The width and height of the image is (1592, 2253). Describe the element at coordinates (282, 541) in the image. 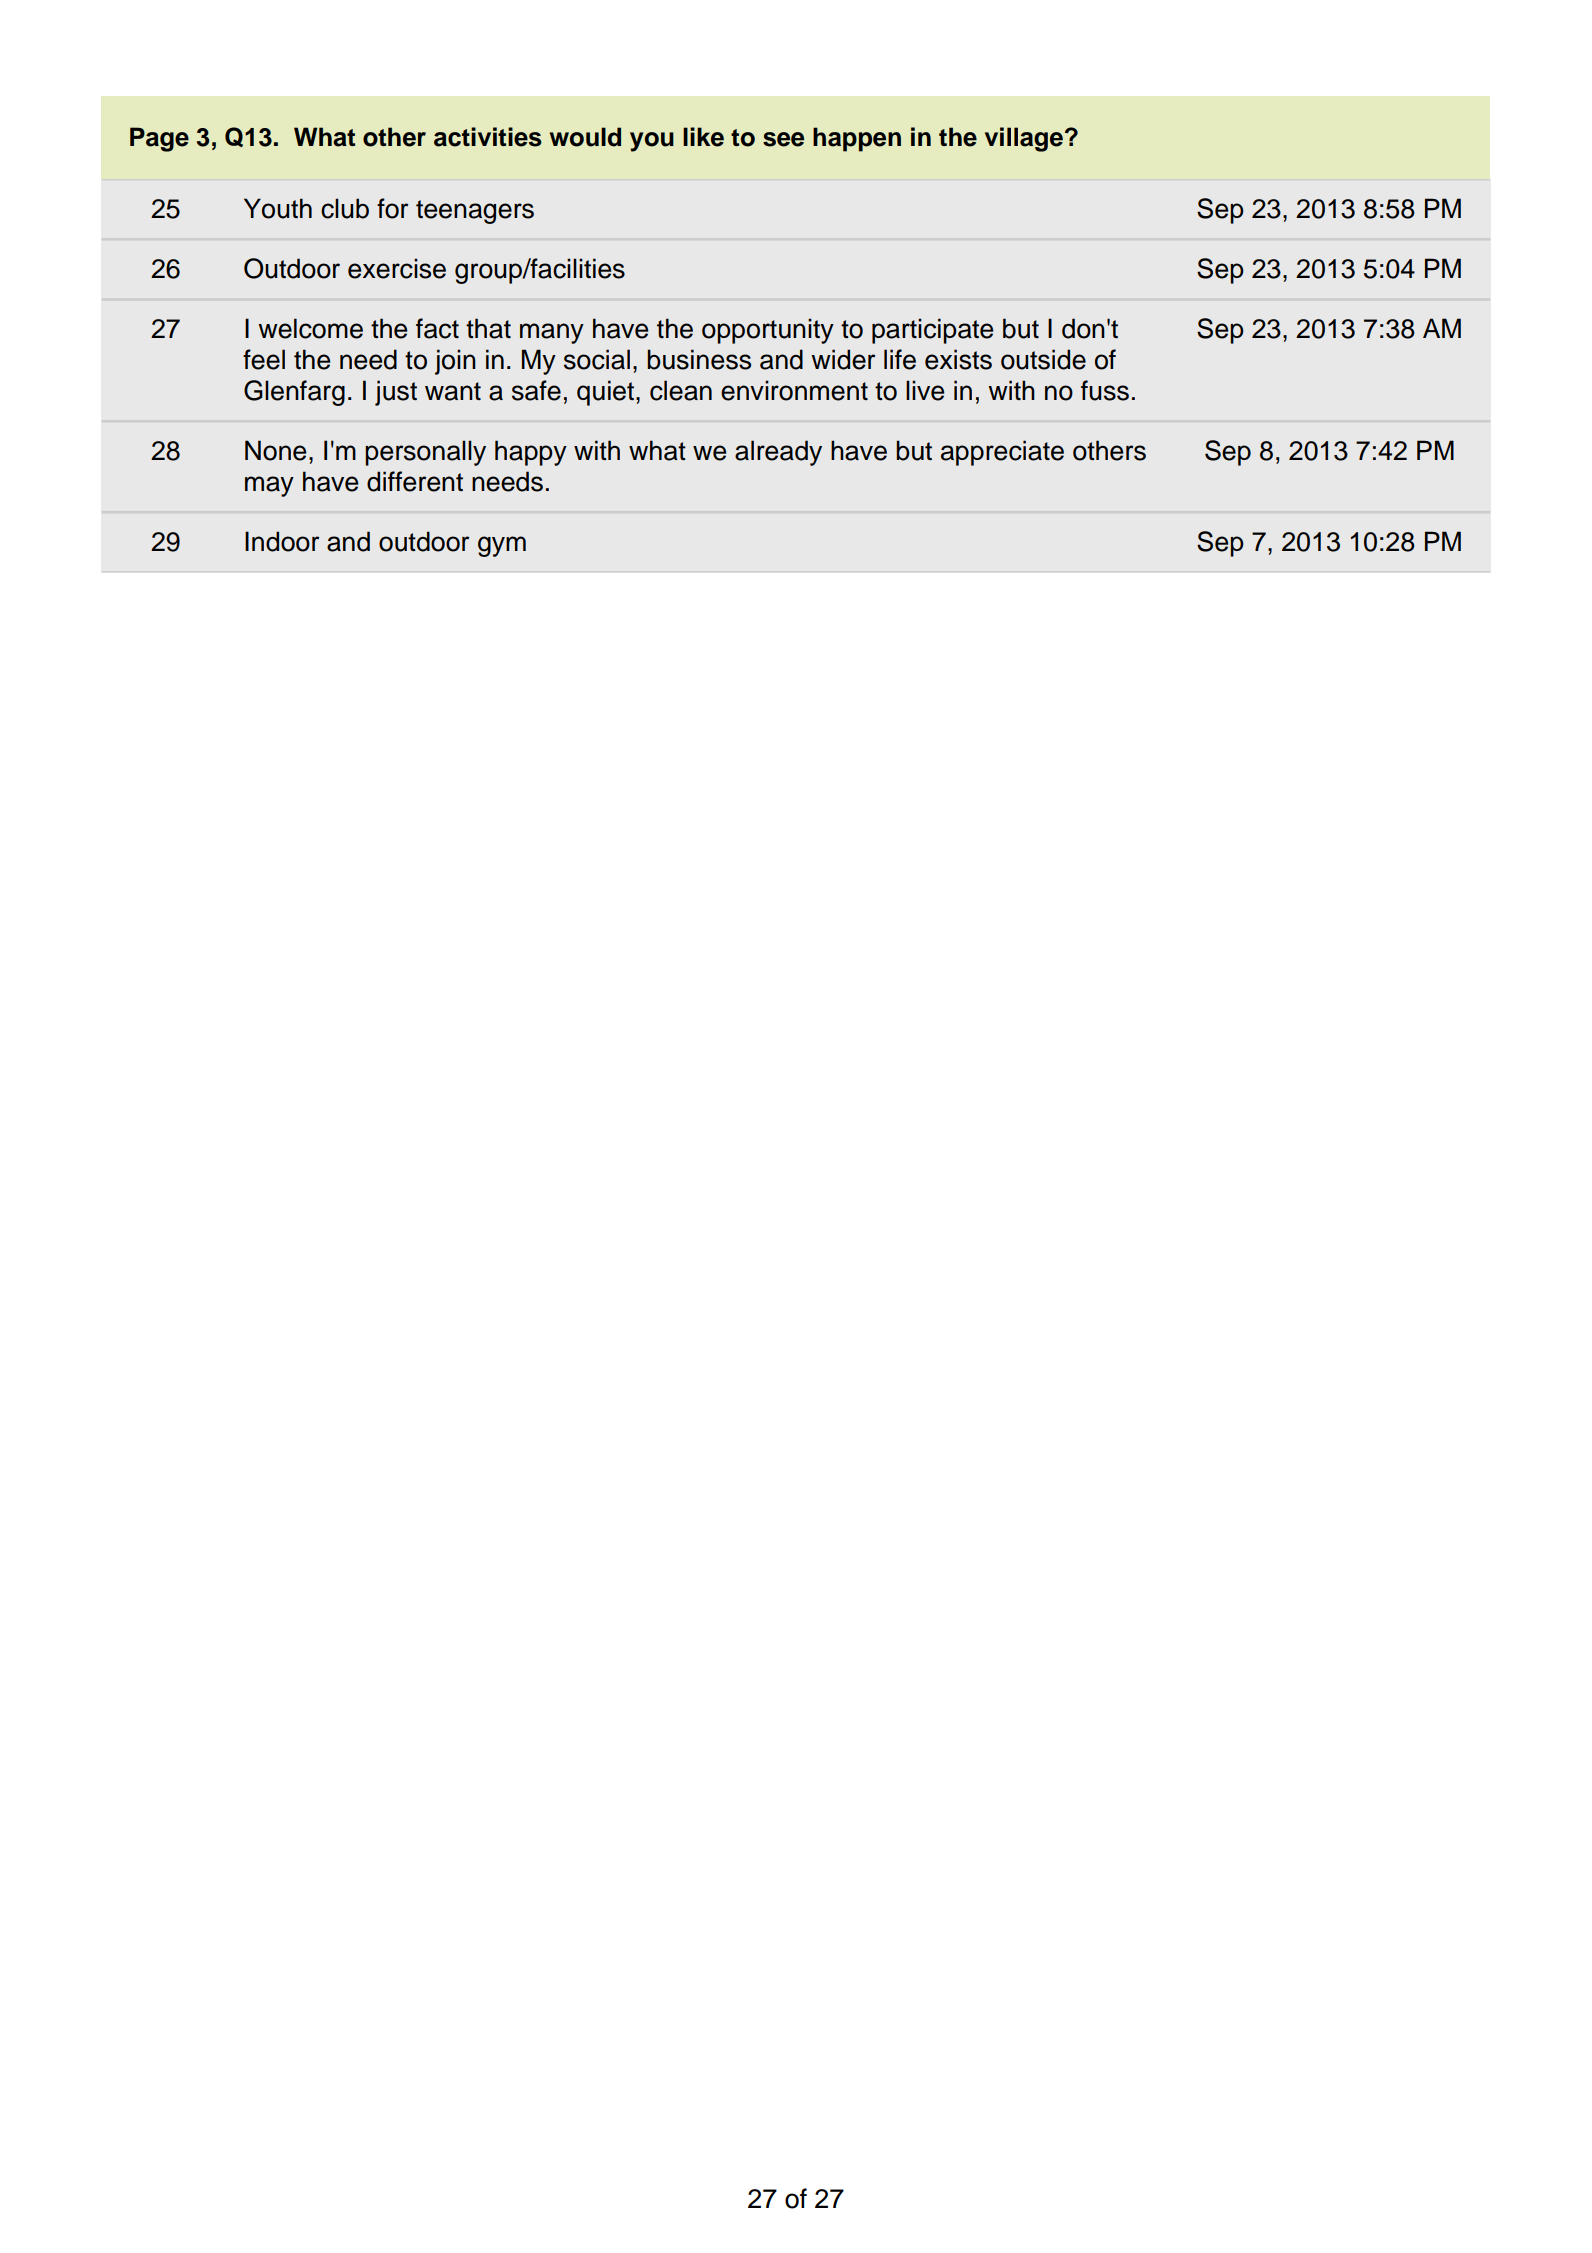

I see `Indoor` at that location.
